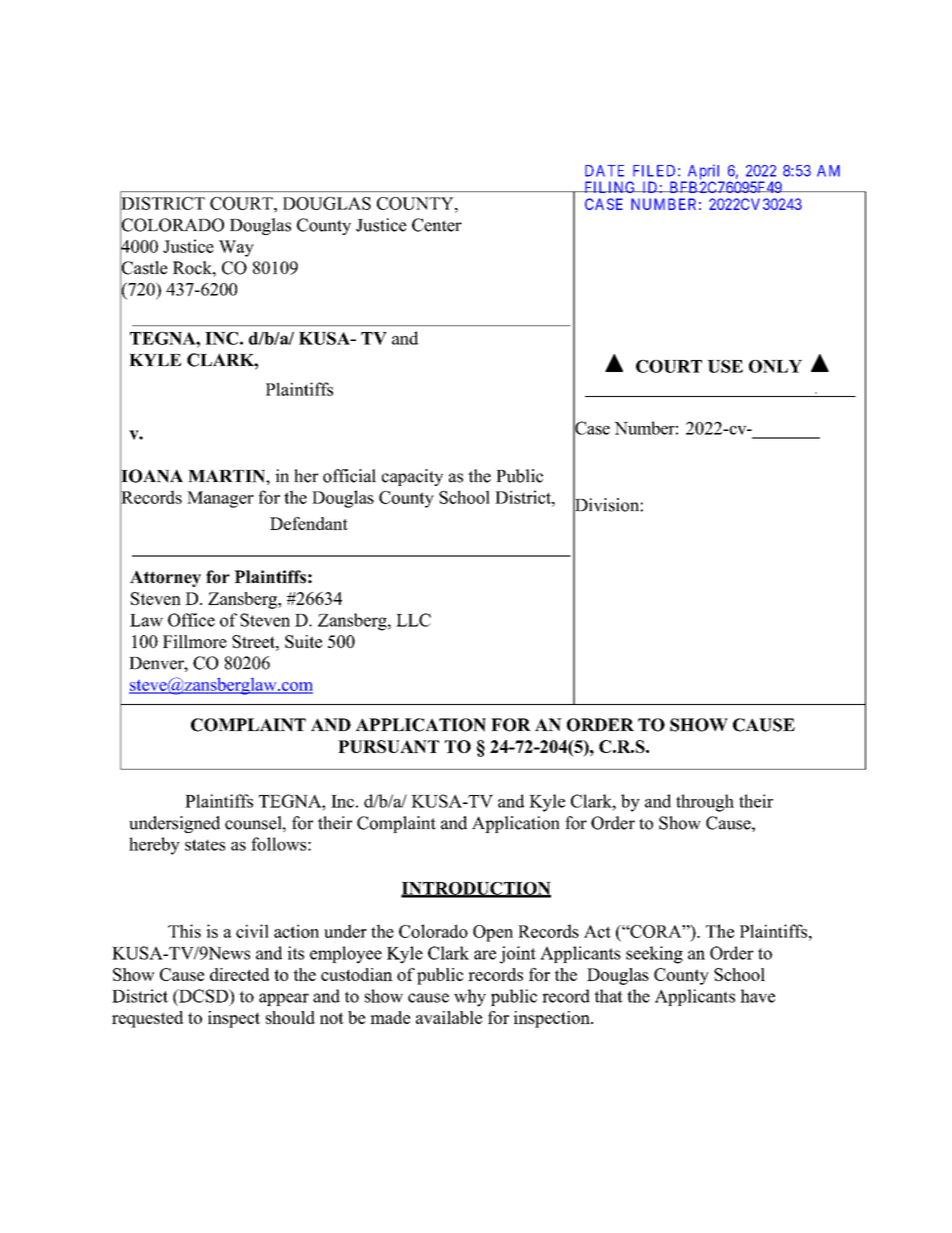 This image has width=952, height=1233. What do you see at coordinates (437, 225) in the image?
I see `Center` at bounding box center [437, 225].
